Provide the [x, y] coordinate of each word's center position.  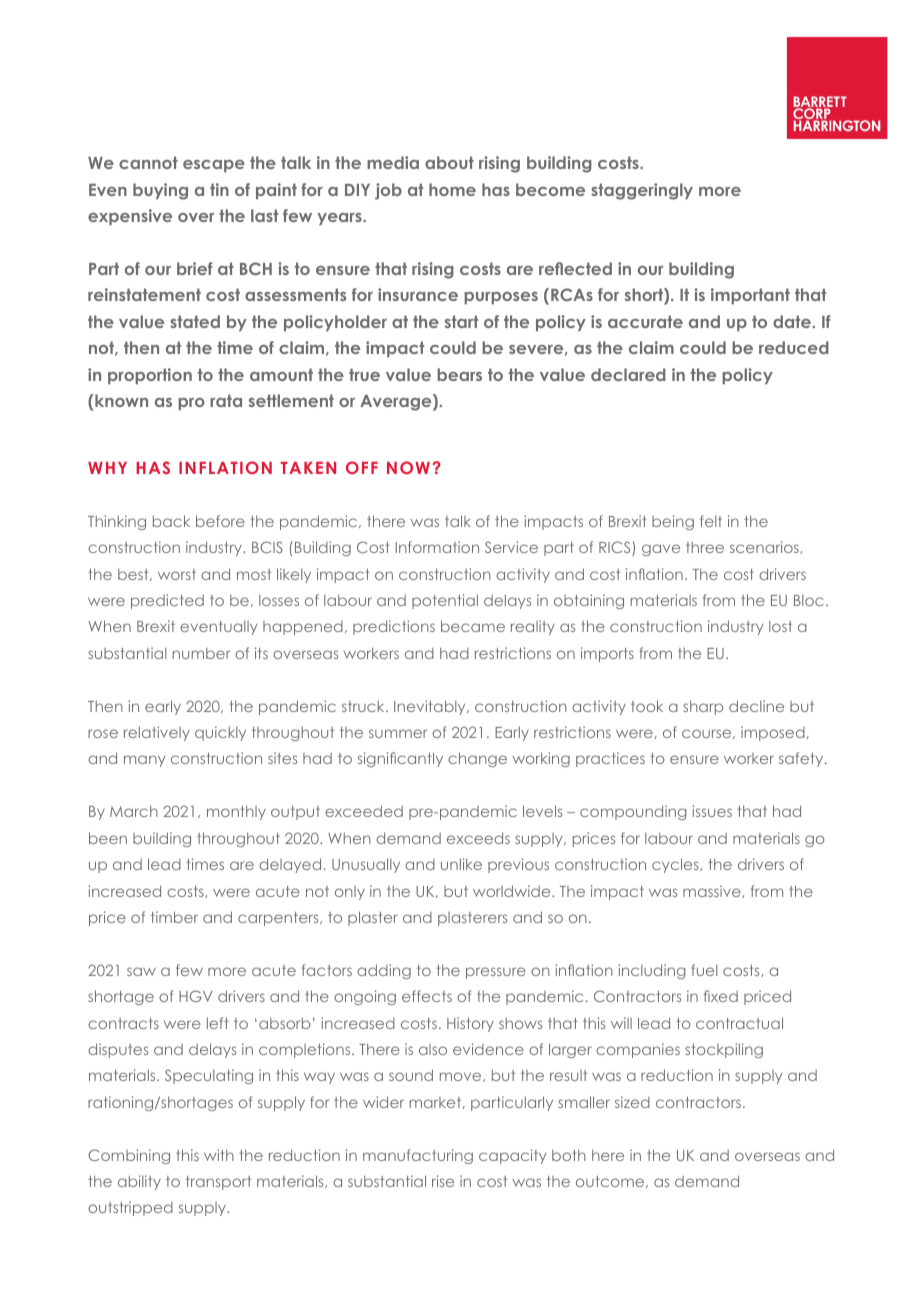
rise [443, 1181]
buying [160, 191]
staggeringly [642, 191]
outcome [611, 1182]
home [452, 189]
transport [218, 1183]
